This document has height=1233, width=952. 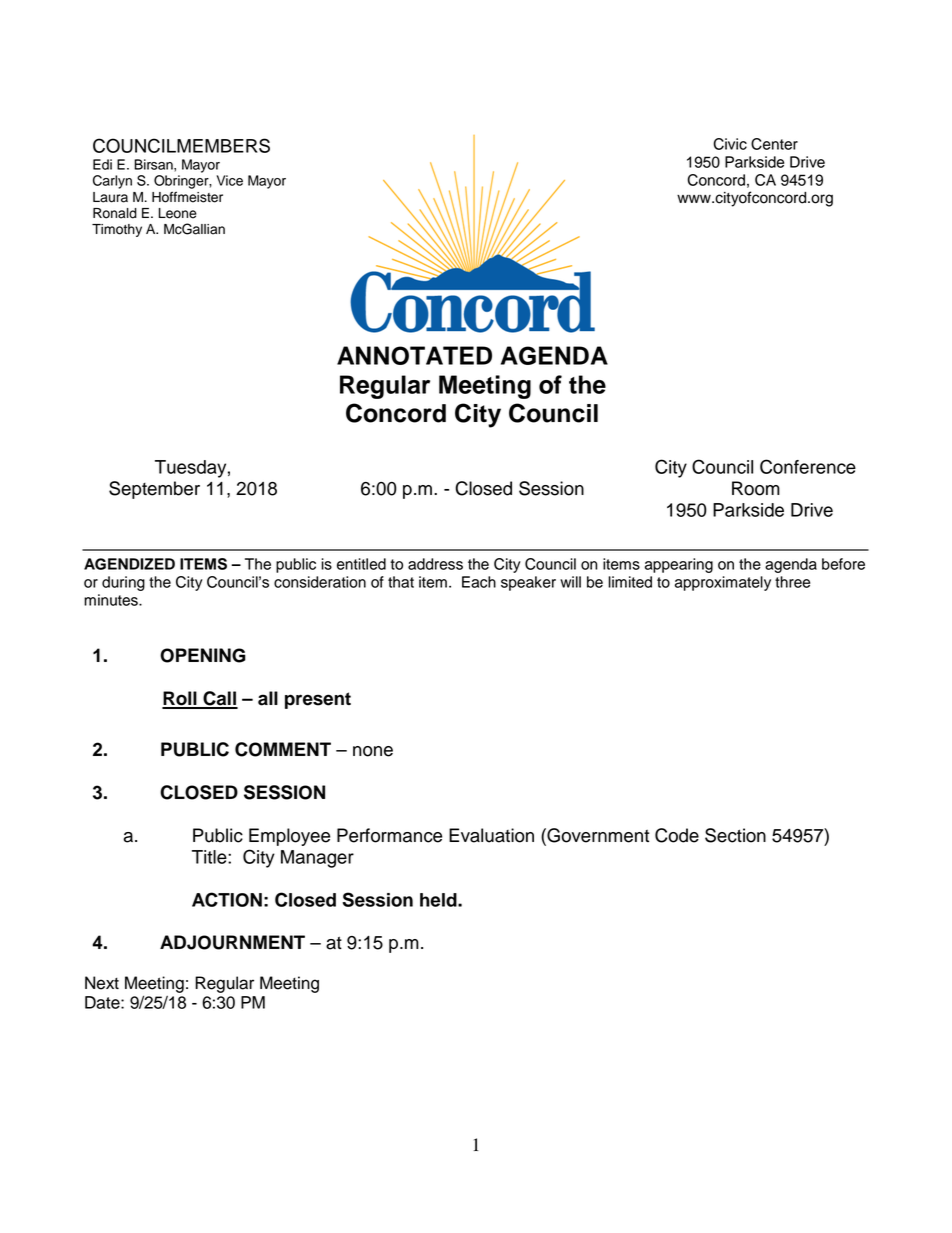 I want to click on Vice, so click(x=230, y=180).
